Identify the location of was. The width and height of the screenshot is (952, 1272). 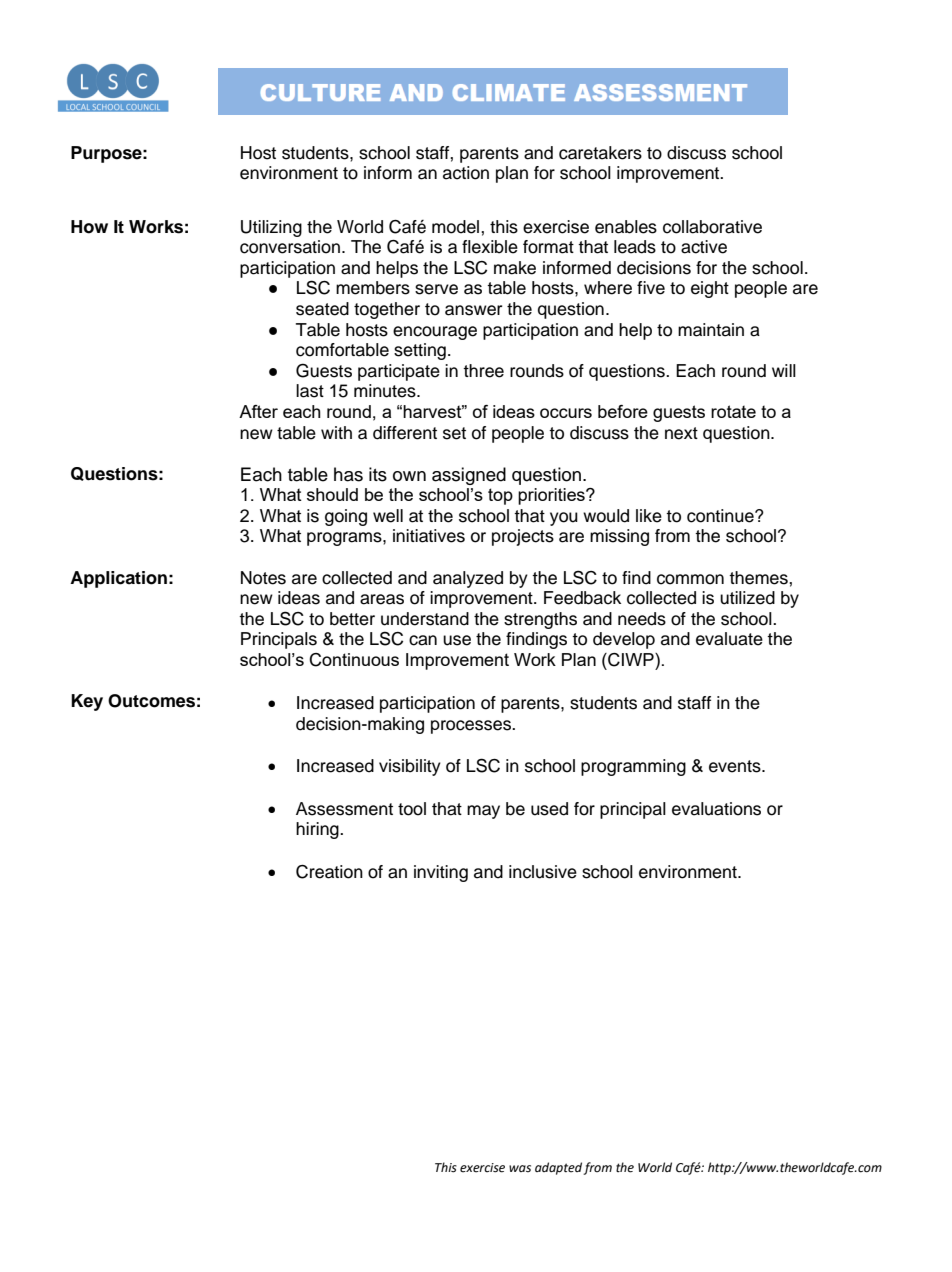
(520, 1168).
